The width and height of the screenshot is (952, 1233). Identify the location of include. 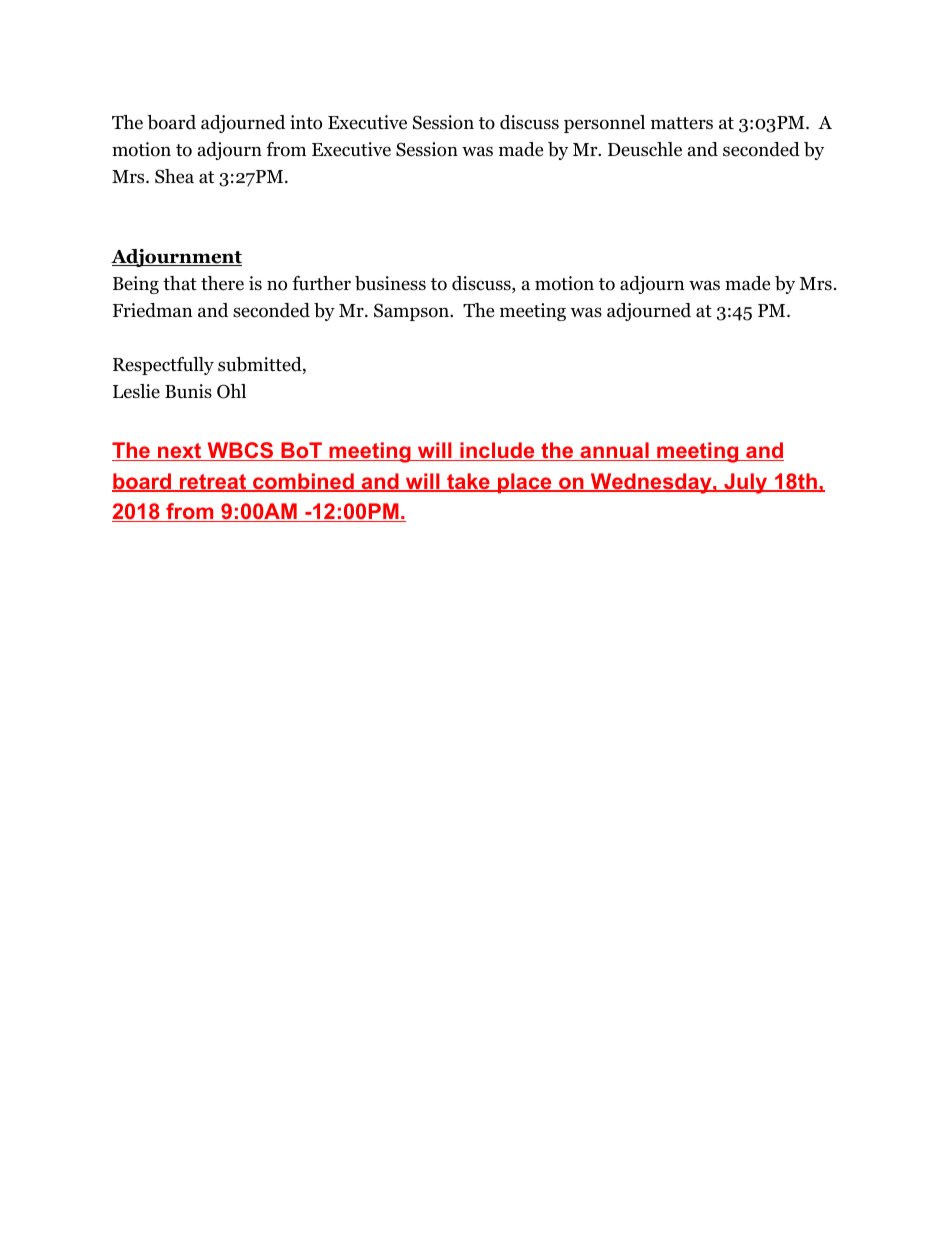
(497, 451).
